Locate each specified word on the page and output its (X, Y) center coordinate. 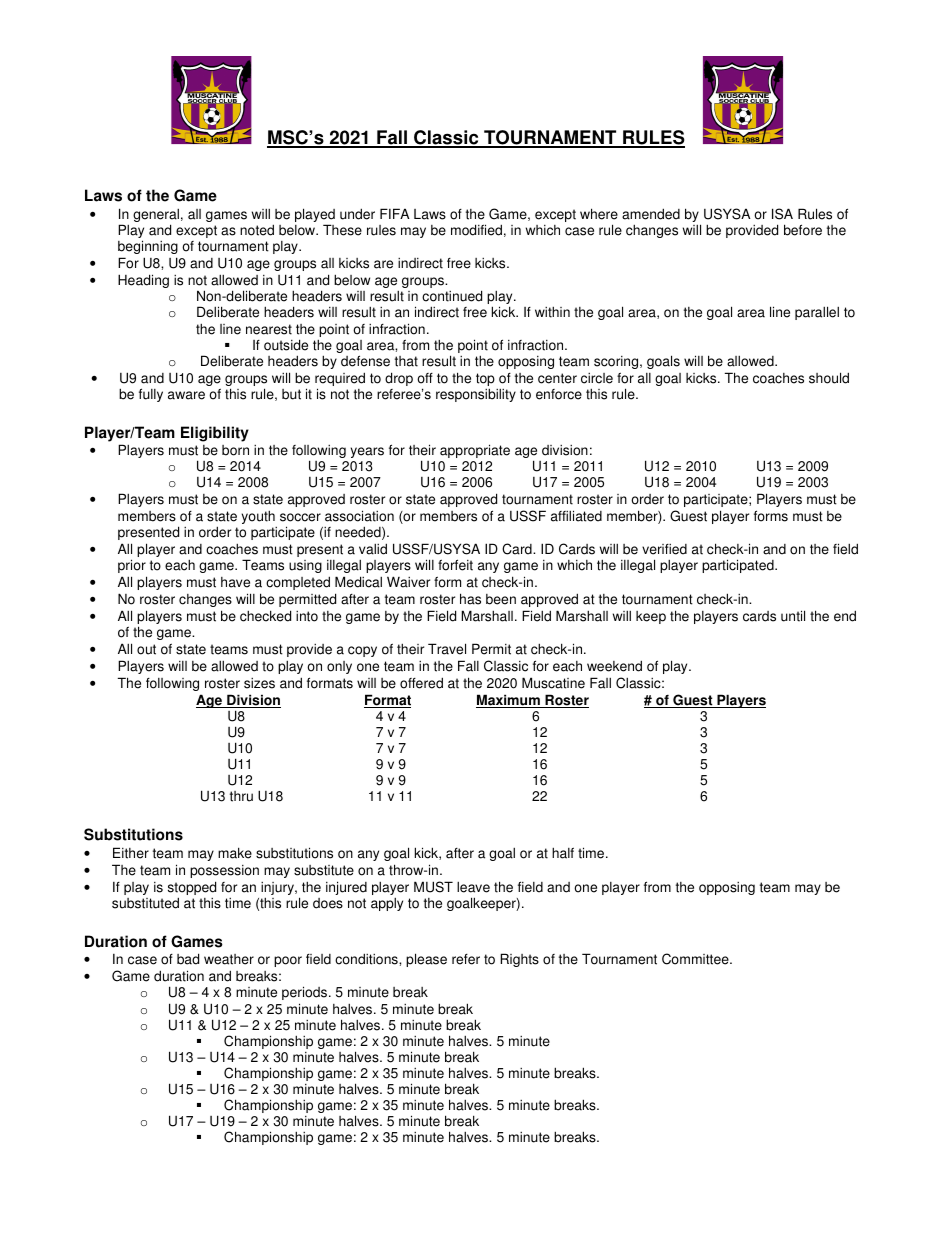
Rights (519, 960)
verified (664, 549)
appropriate (475, 451)
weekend (614, 666)
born (235, 450)
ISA (782, 214)
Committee (696, 959)
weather (229, 959)
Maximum (509, 701)
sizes (259, 683)
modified (476, 230)
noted (257, 230)
